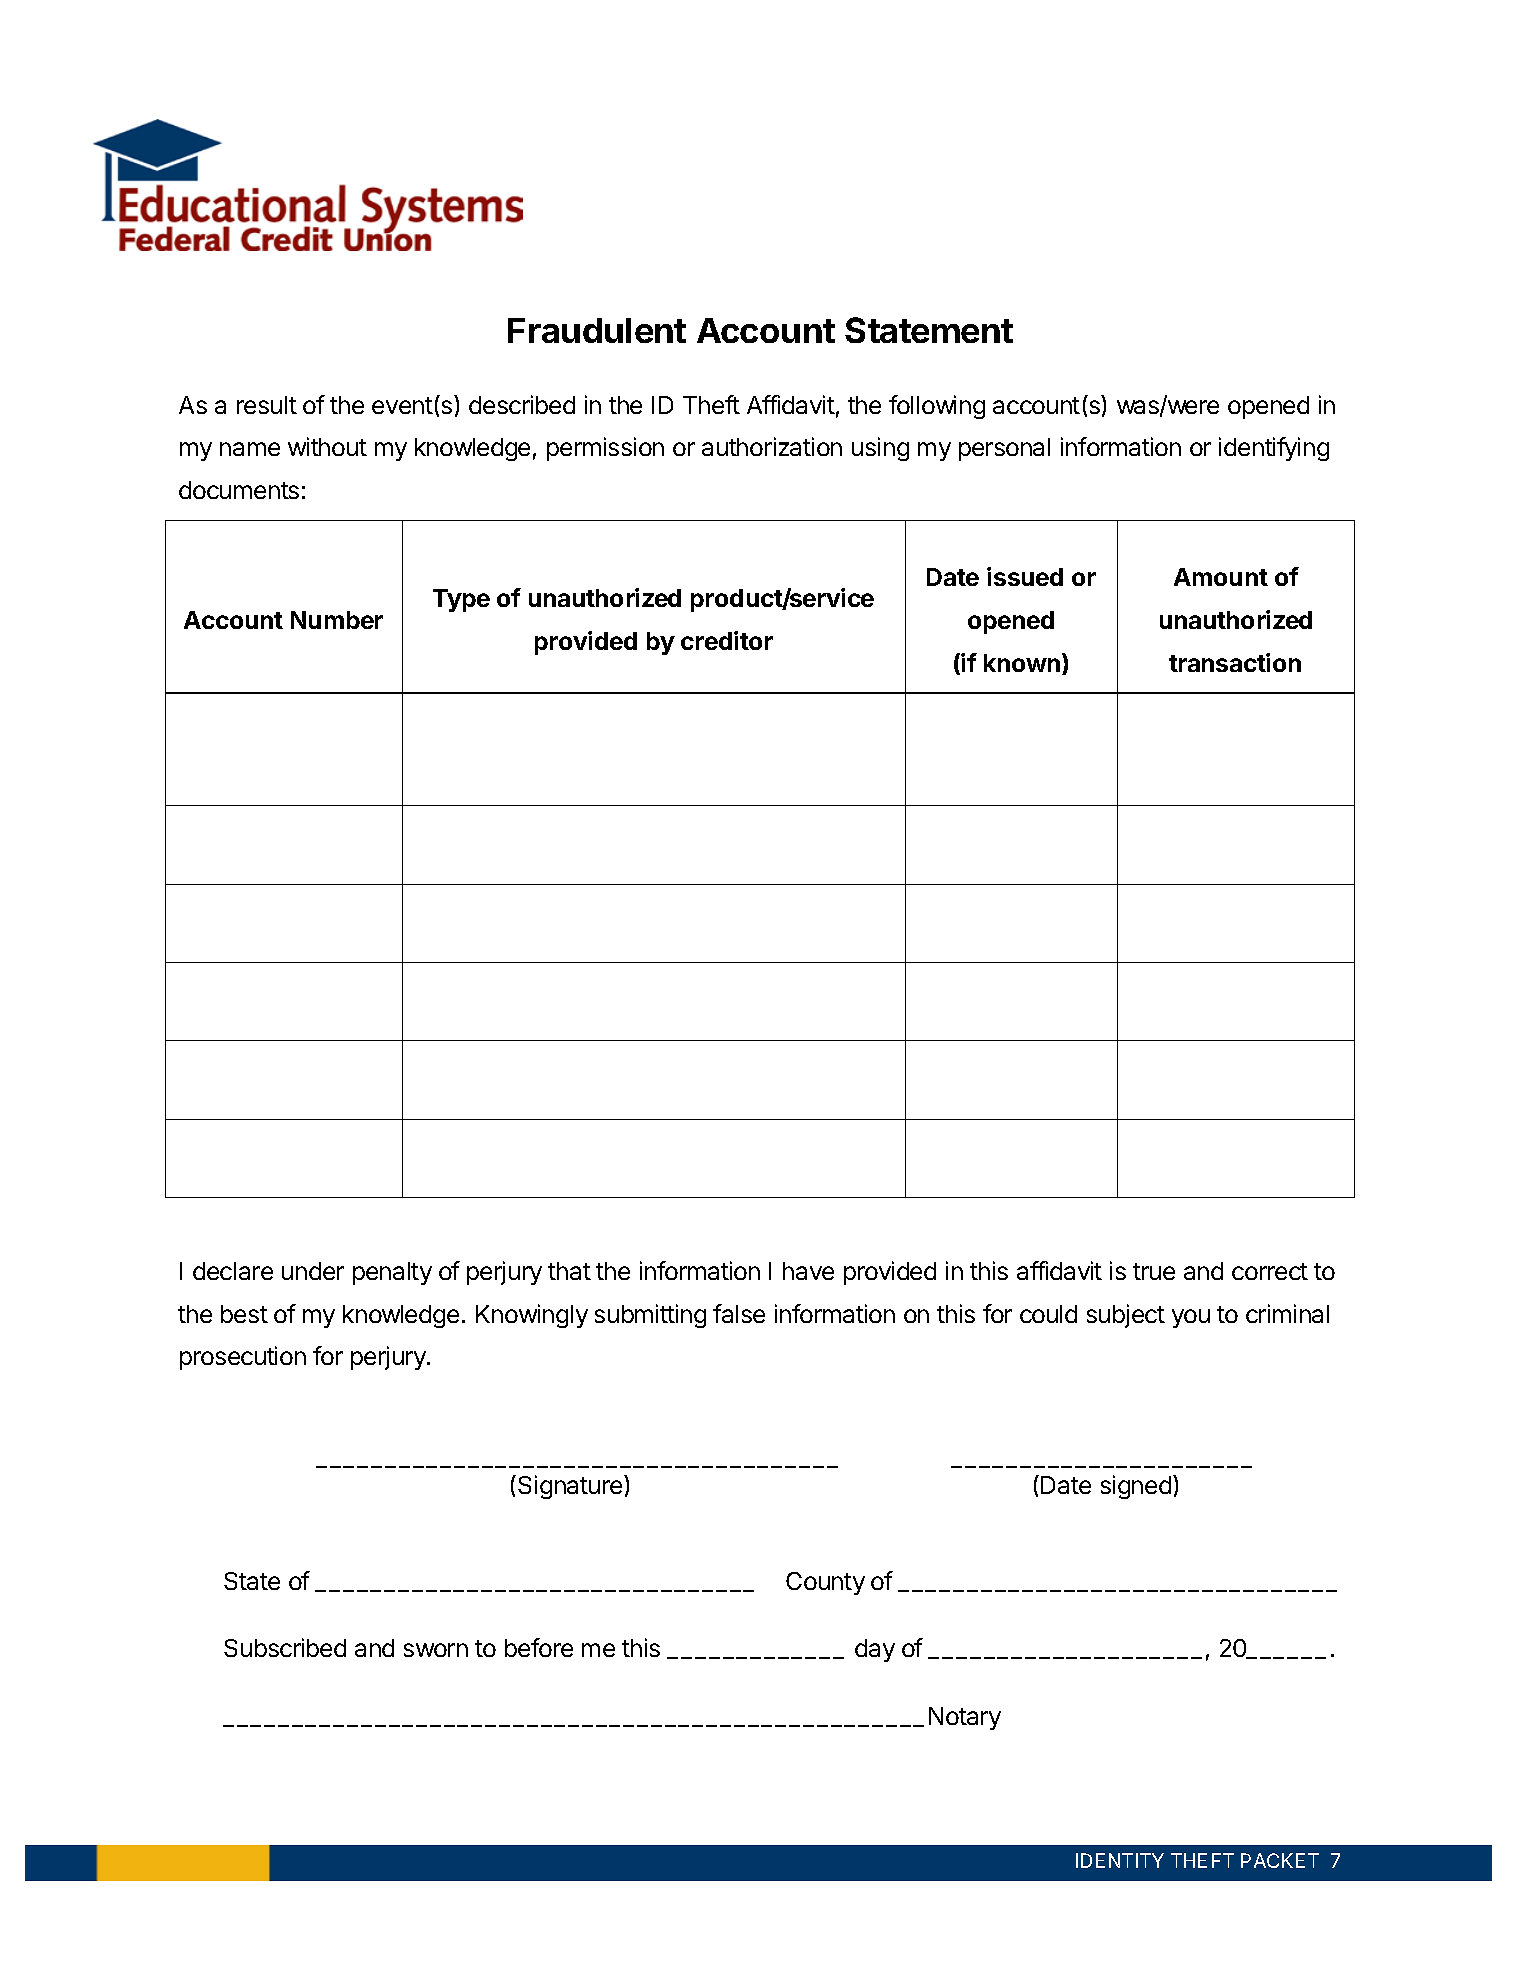 The height and width of the page is (1967, 1520). Describe the element at coordinates (772, 446) in the page. I see `authorization` at that location.
